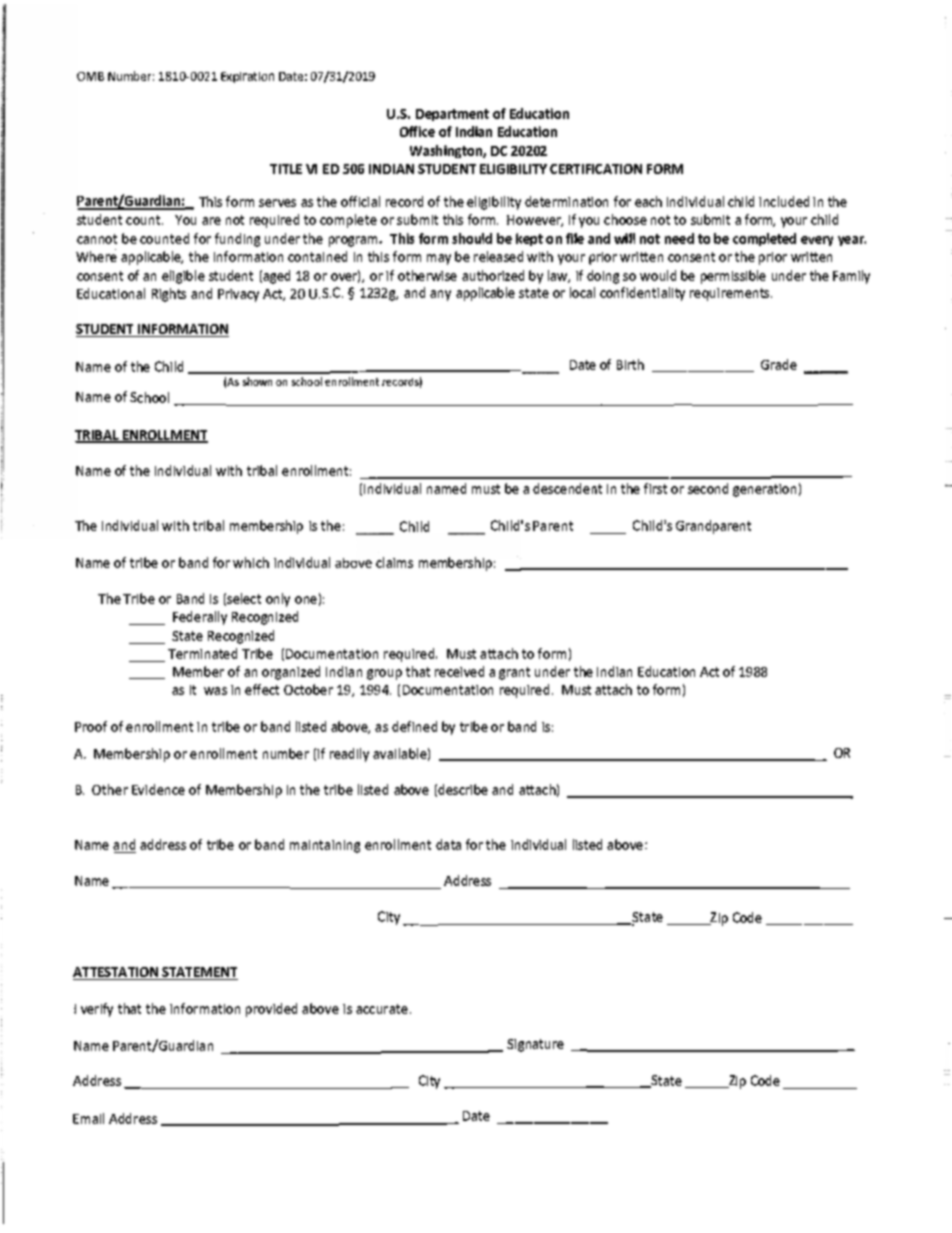 This image has width=952, height=1233. I want to click on Signature, so click(535, 1045).
